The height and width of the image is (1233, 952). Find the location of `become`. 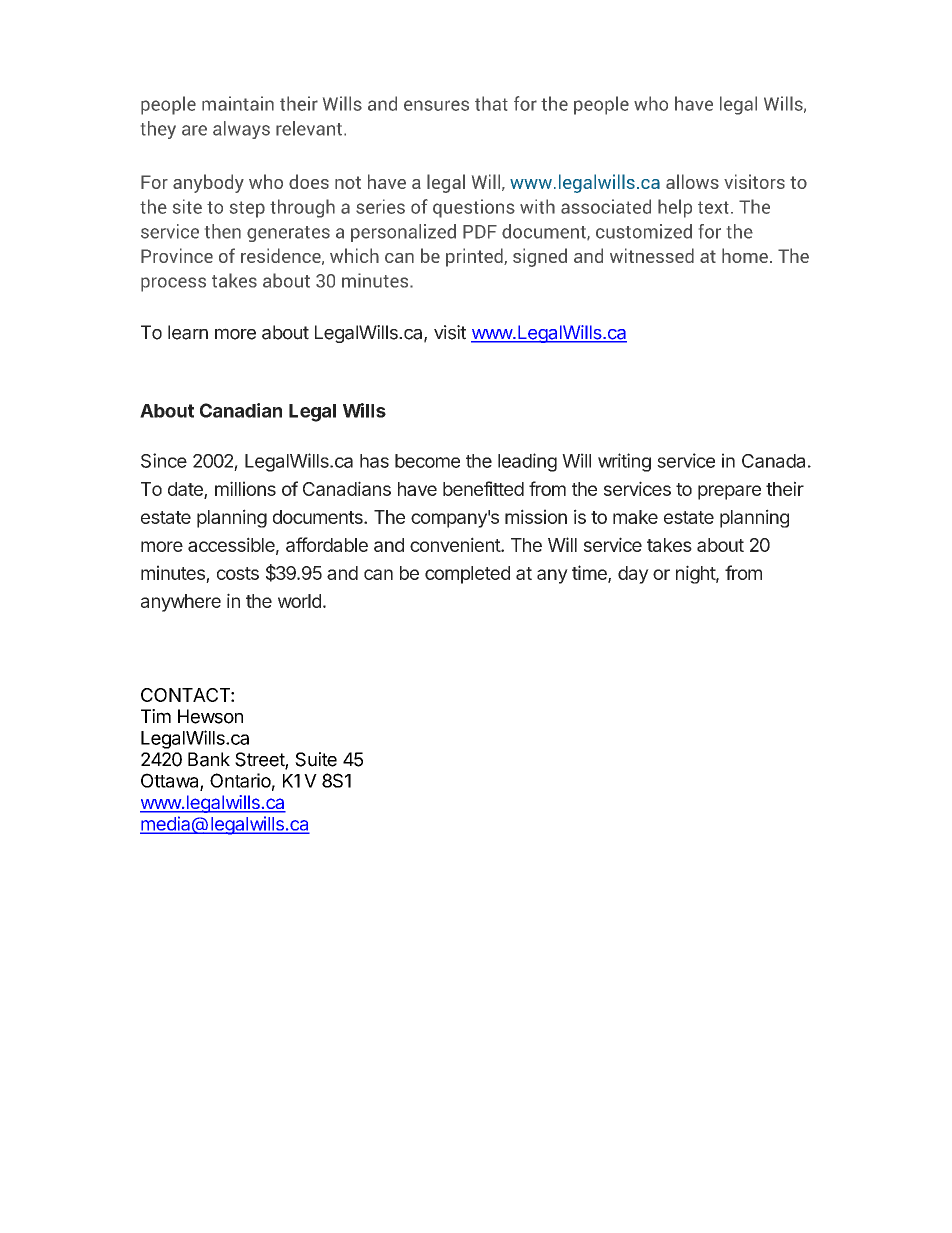

become is located at coordinates (427, 461).
